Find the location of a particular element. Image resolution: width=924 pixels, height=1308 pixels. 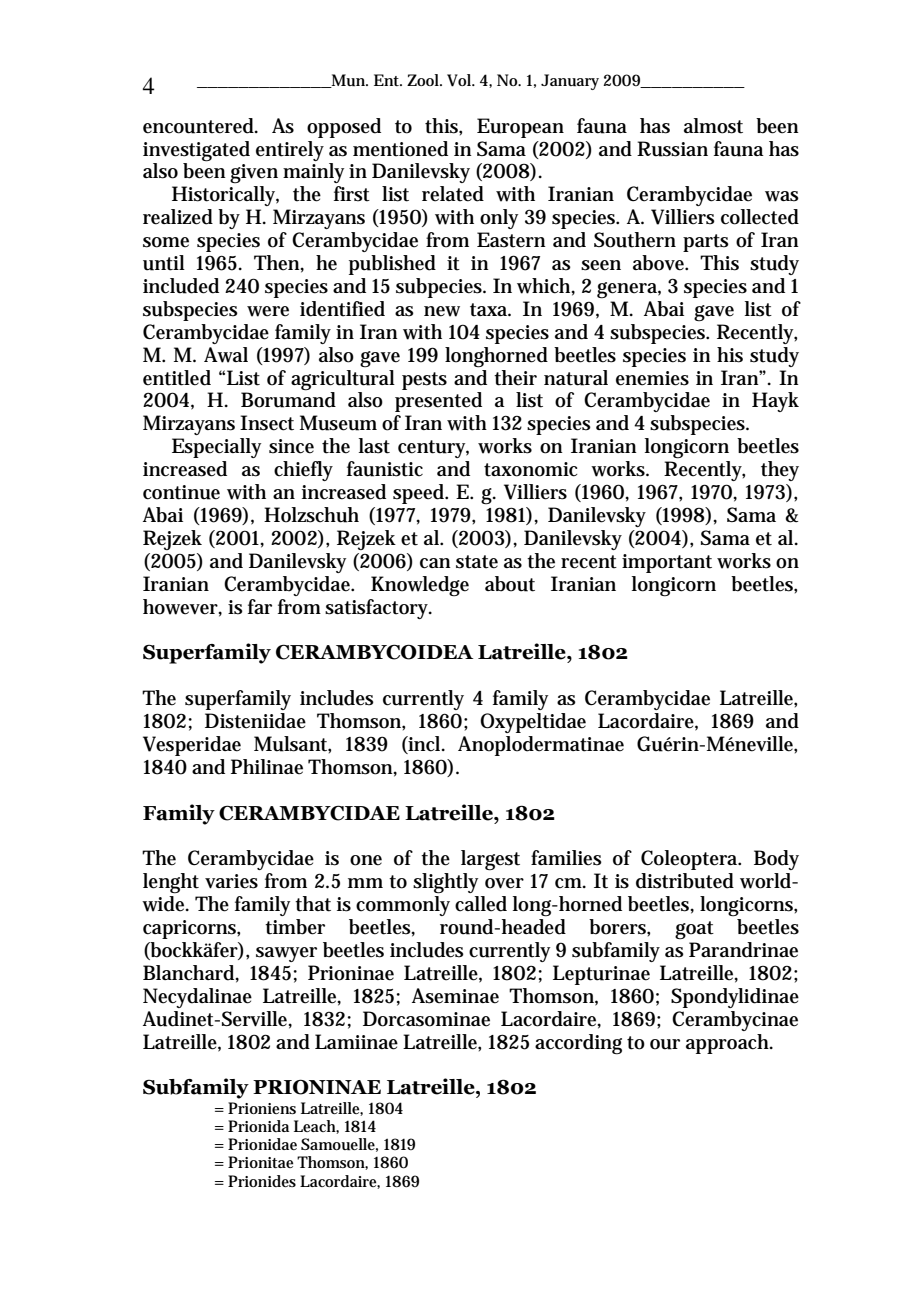

state is located at coordinates (477, 562).
